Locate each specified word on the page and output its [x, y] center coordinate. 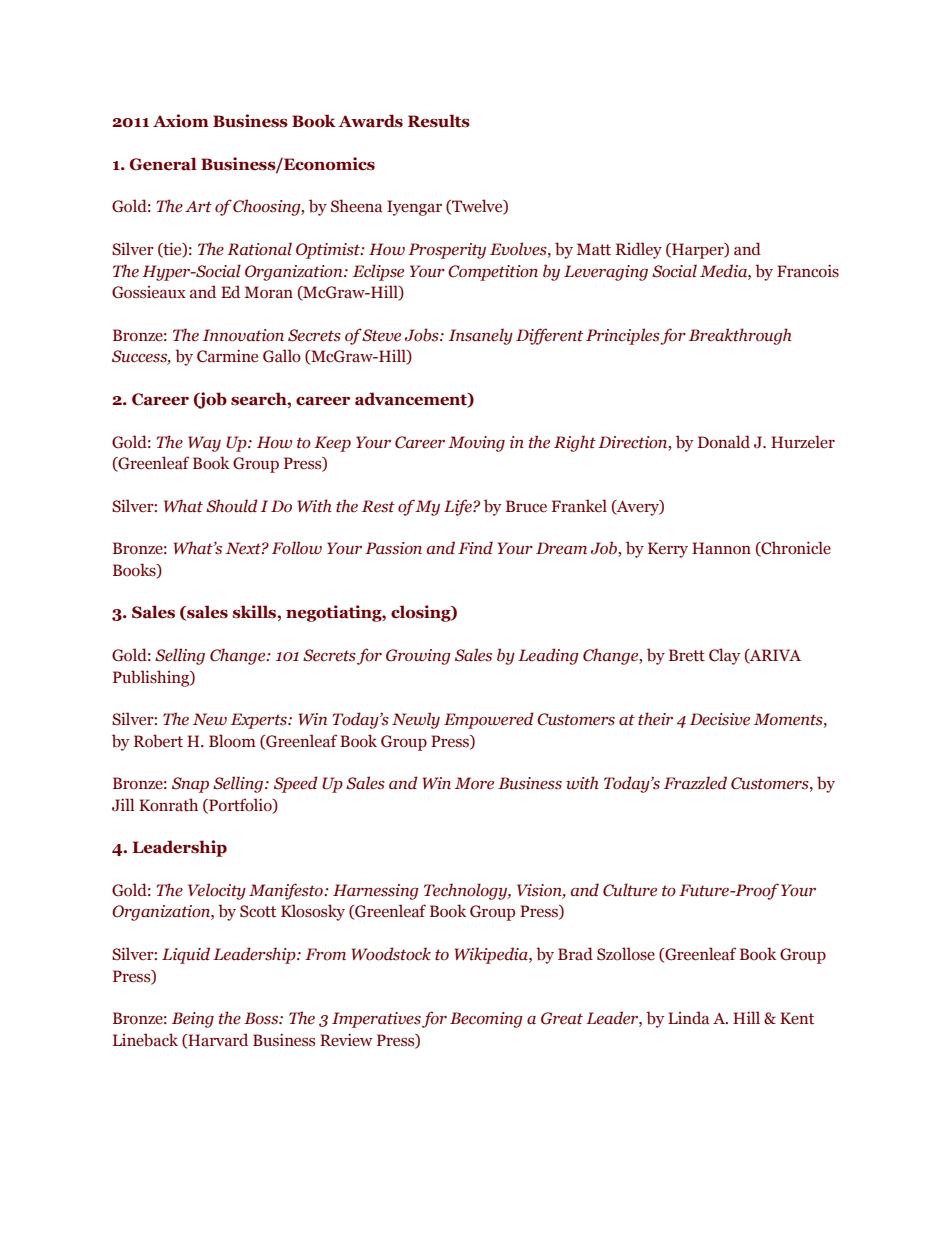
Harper [698, 251]
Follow [297, 548]
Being [193, 1020]
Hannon [721, 548]
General [163, 164]
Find [475, 547]
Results [439, 121]
